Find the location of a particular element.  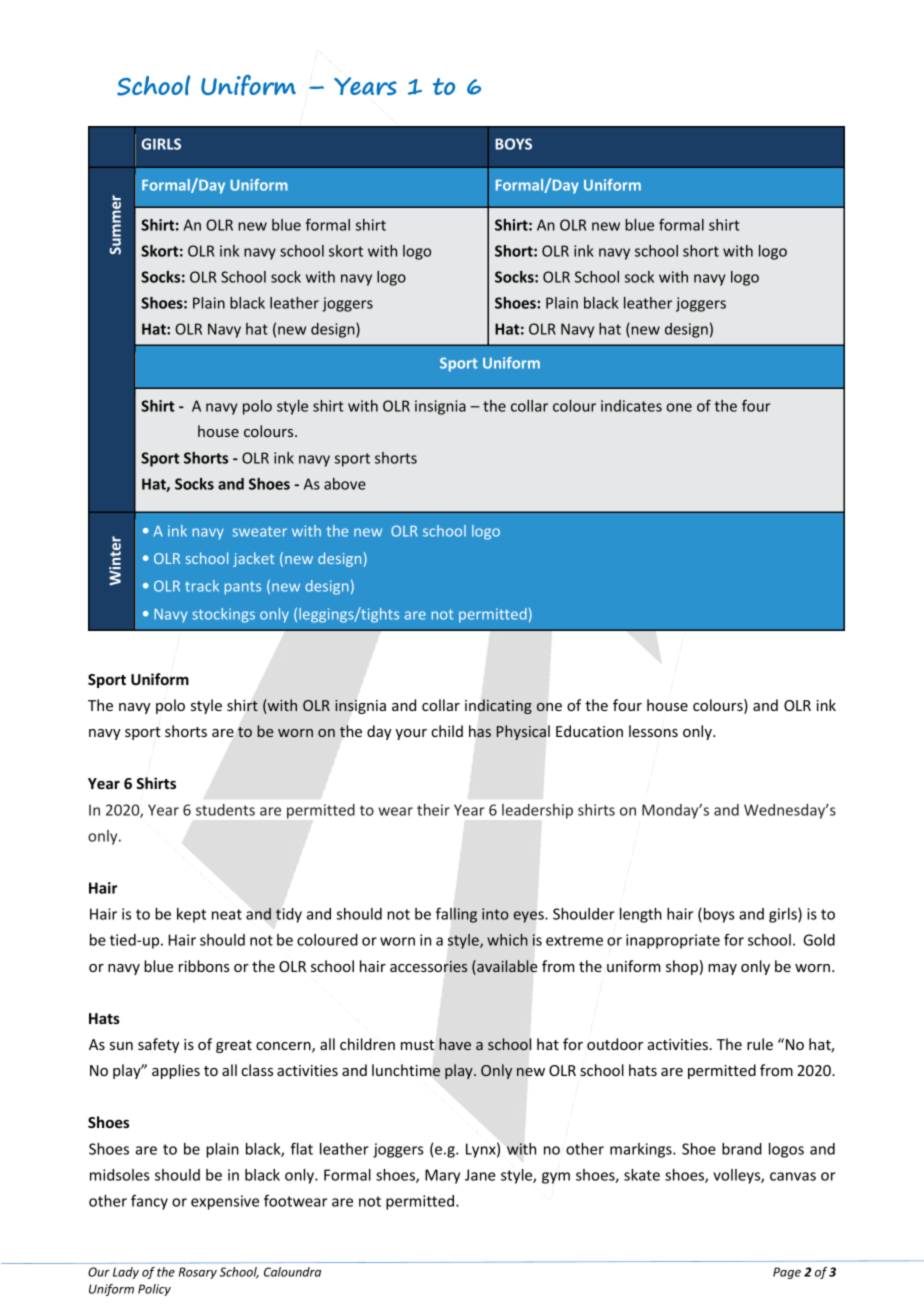

lessons is located at coordinates (653, 731).
